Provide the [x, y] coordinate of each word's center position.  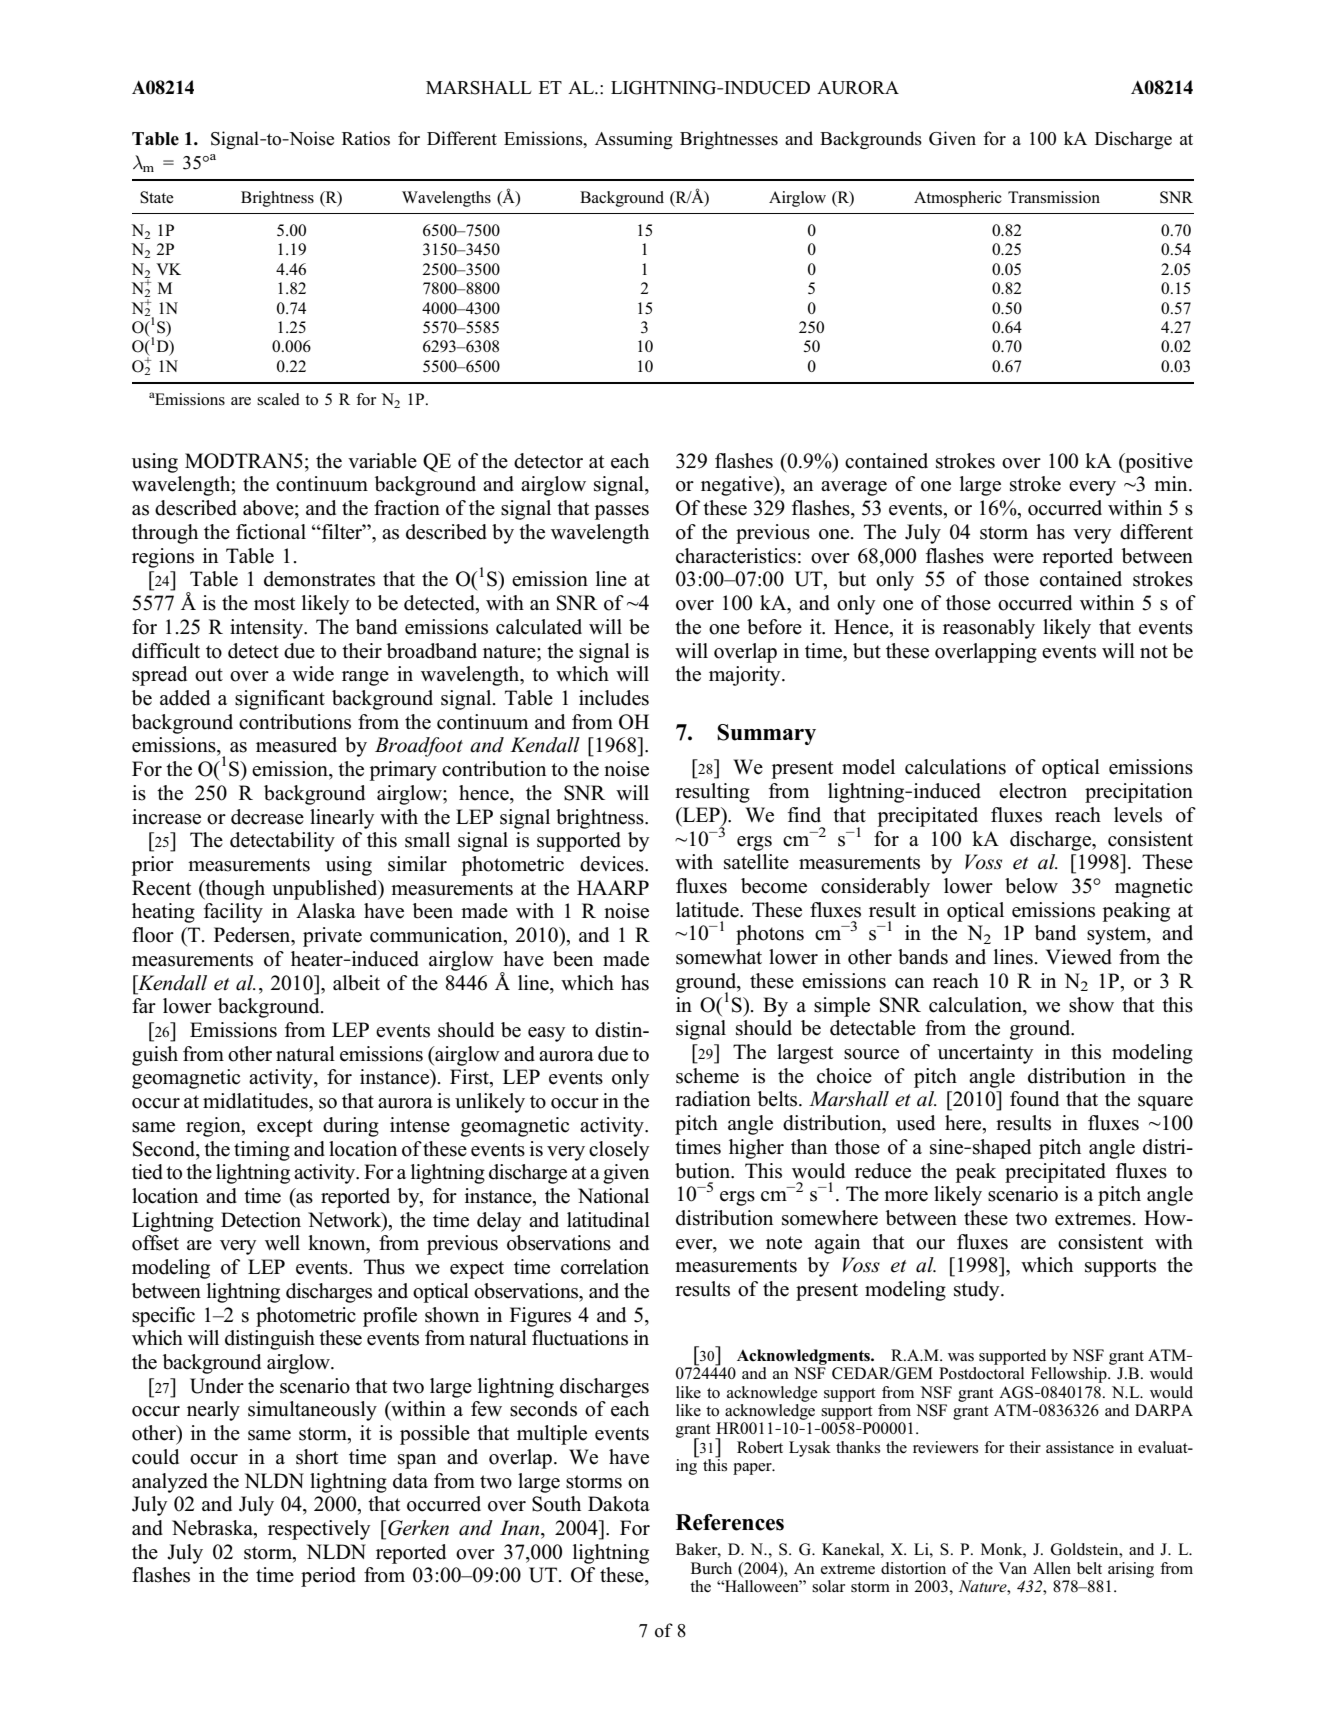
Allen [1052, 1568]
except [285, 1128]
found [1034, 1099]
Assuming [634, 140]
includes [614, 698]
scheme [707, 1076]
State [157, 197]
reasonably [989, 629]
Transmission [1054, 197]
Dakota [619, 1504]
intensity [267, 629]
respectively [319, 1530]
